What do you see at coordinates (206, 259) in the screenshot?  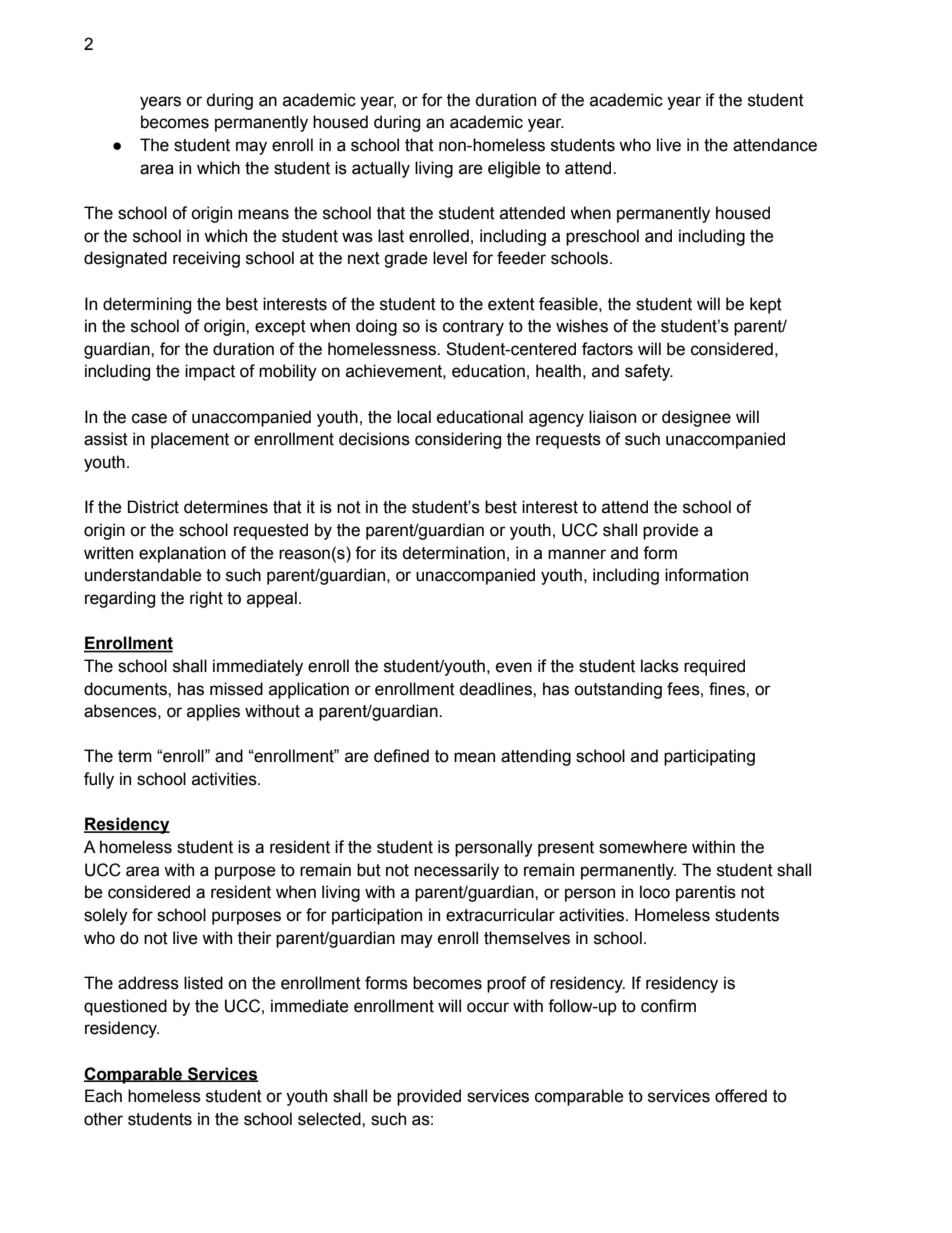 I see `receiving` at bounding box center [206, 259].
